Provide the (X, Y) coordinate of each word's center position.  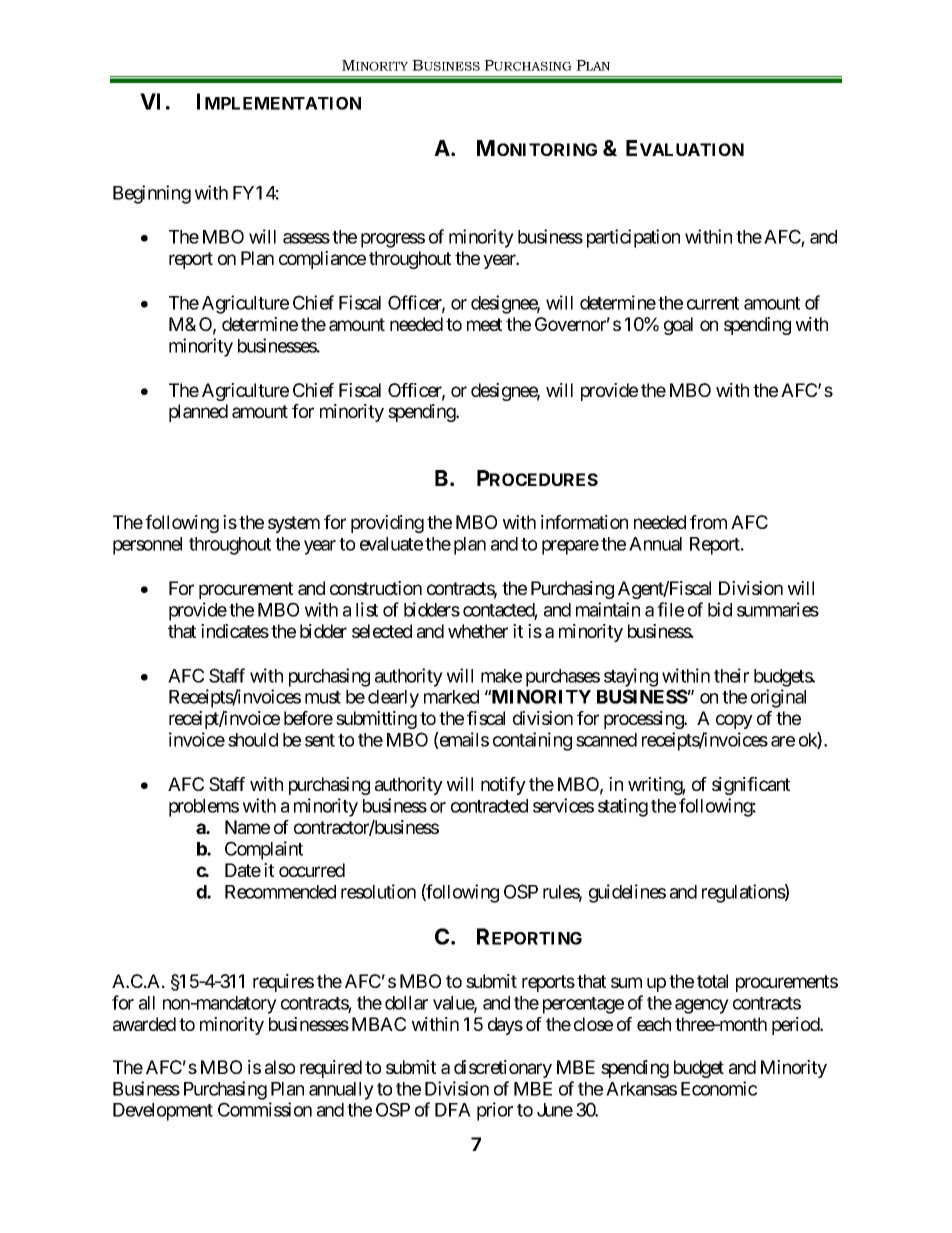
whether (478, 631)
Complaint (264, 850)
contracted (489, 806)
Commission (265, 1109)
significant (751, 786)
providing (387, 524)
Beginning (152, 194)
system (294, 524)
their (731, 675)
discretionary (503, 1069)
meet (484, 324)
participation (633, 238)
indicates (235, 631)
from (708, 522)
